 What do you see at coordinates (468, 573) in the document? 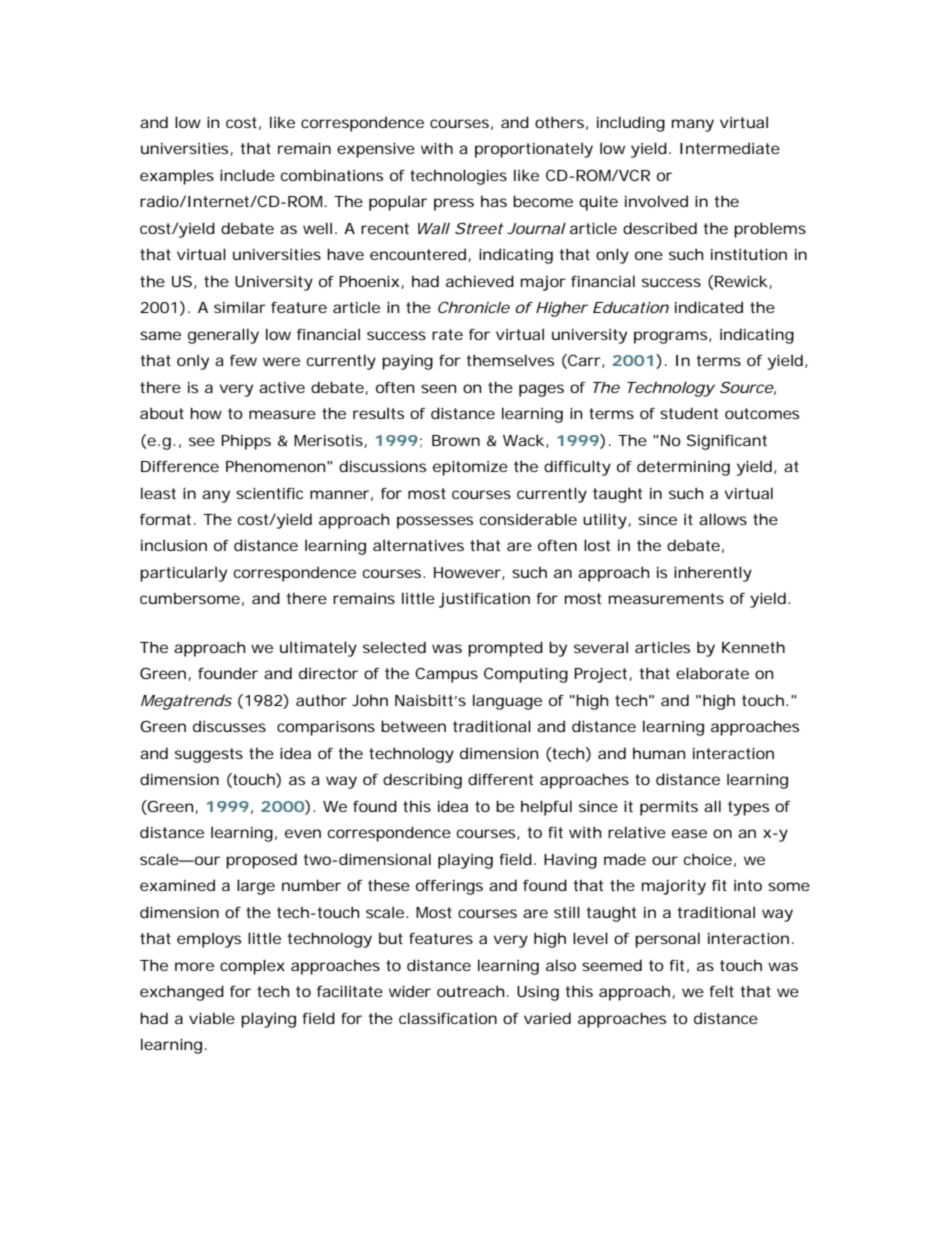
I see `However` at bounding box center [468, 573].
